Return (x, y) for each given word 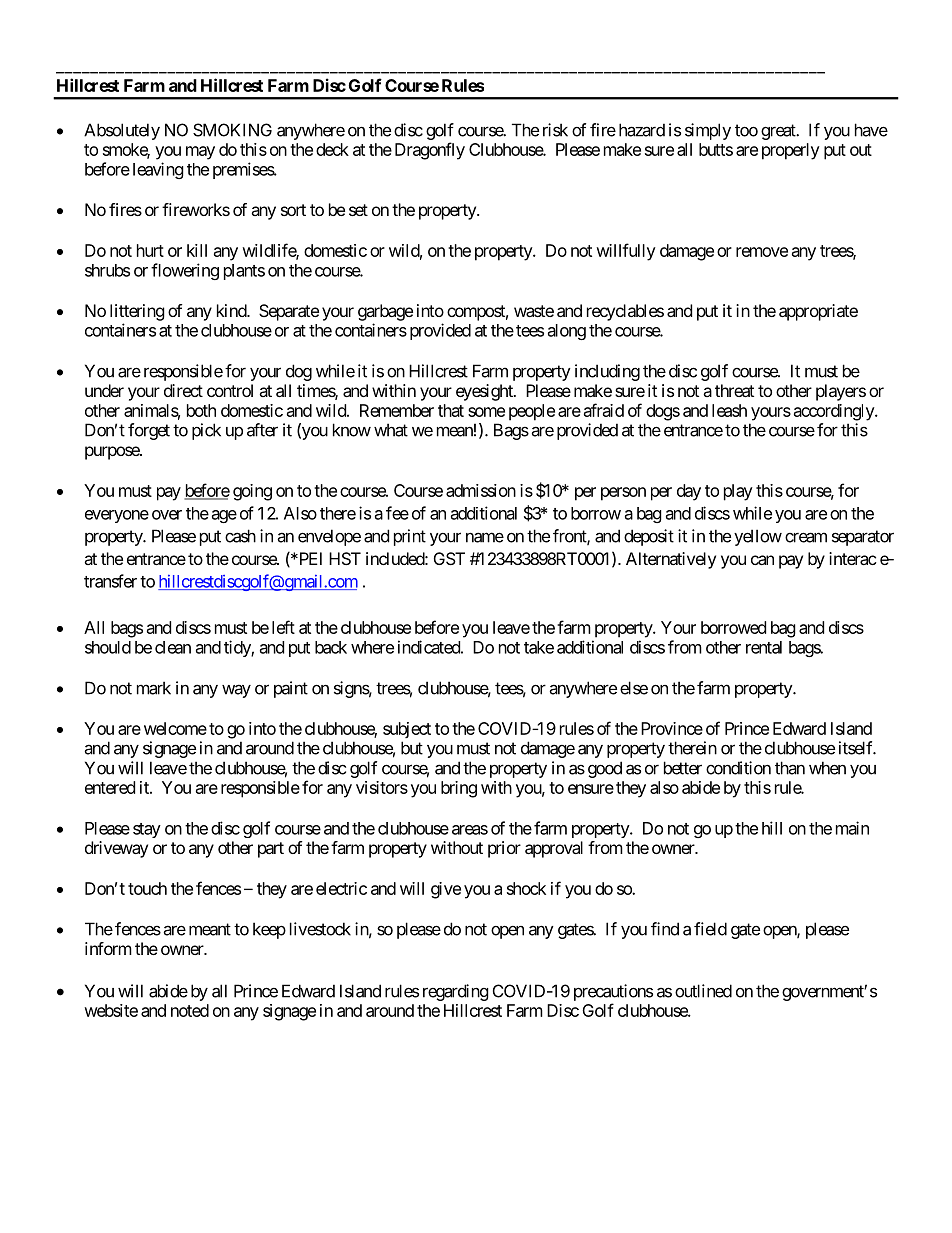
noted (190, 1010)
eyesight (485, 392)
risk (555, 130)
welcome (175, 728)
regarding (456, 992)
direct (183, 390)
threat (734, 390)
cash (240, 536)
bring (459, 789)
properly (791, 151)
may (200, 153)
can (762, 560)
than (790, 768)
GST (449, 558)
